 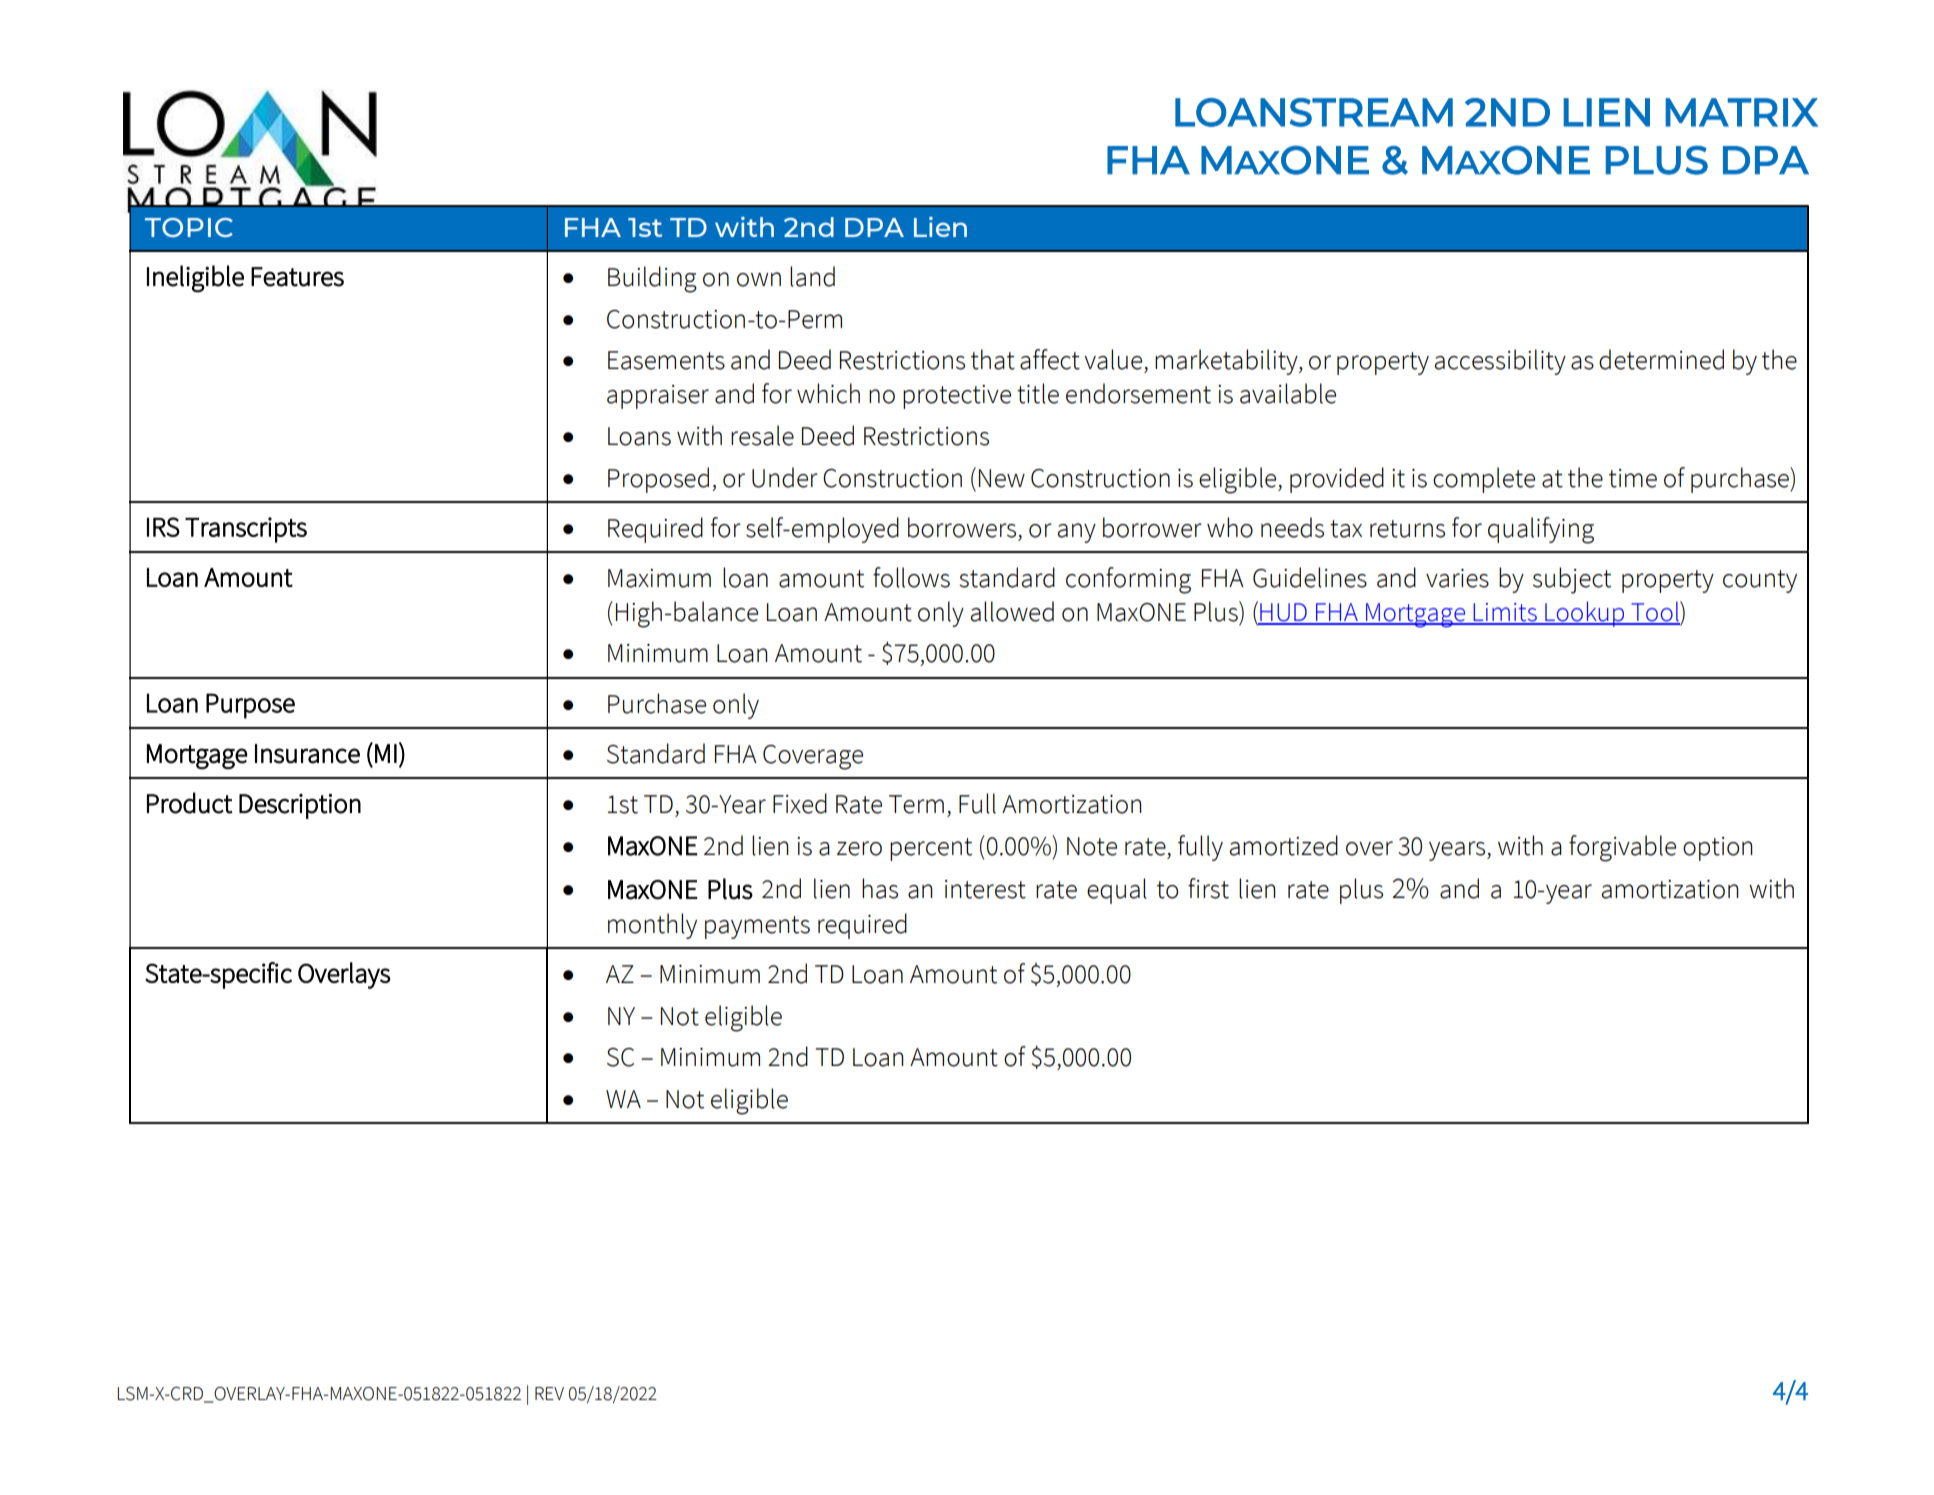 What do you see at coordinates (812, 276) in the page?
I see `land` at bounding box center [812, 276].
